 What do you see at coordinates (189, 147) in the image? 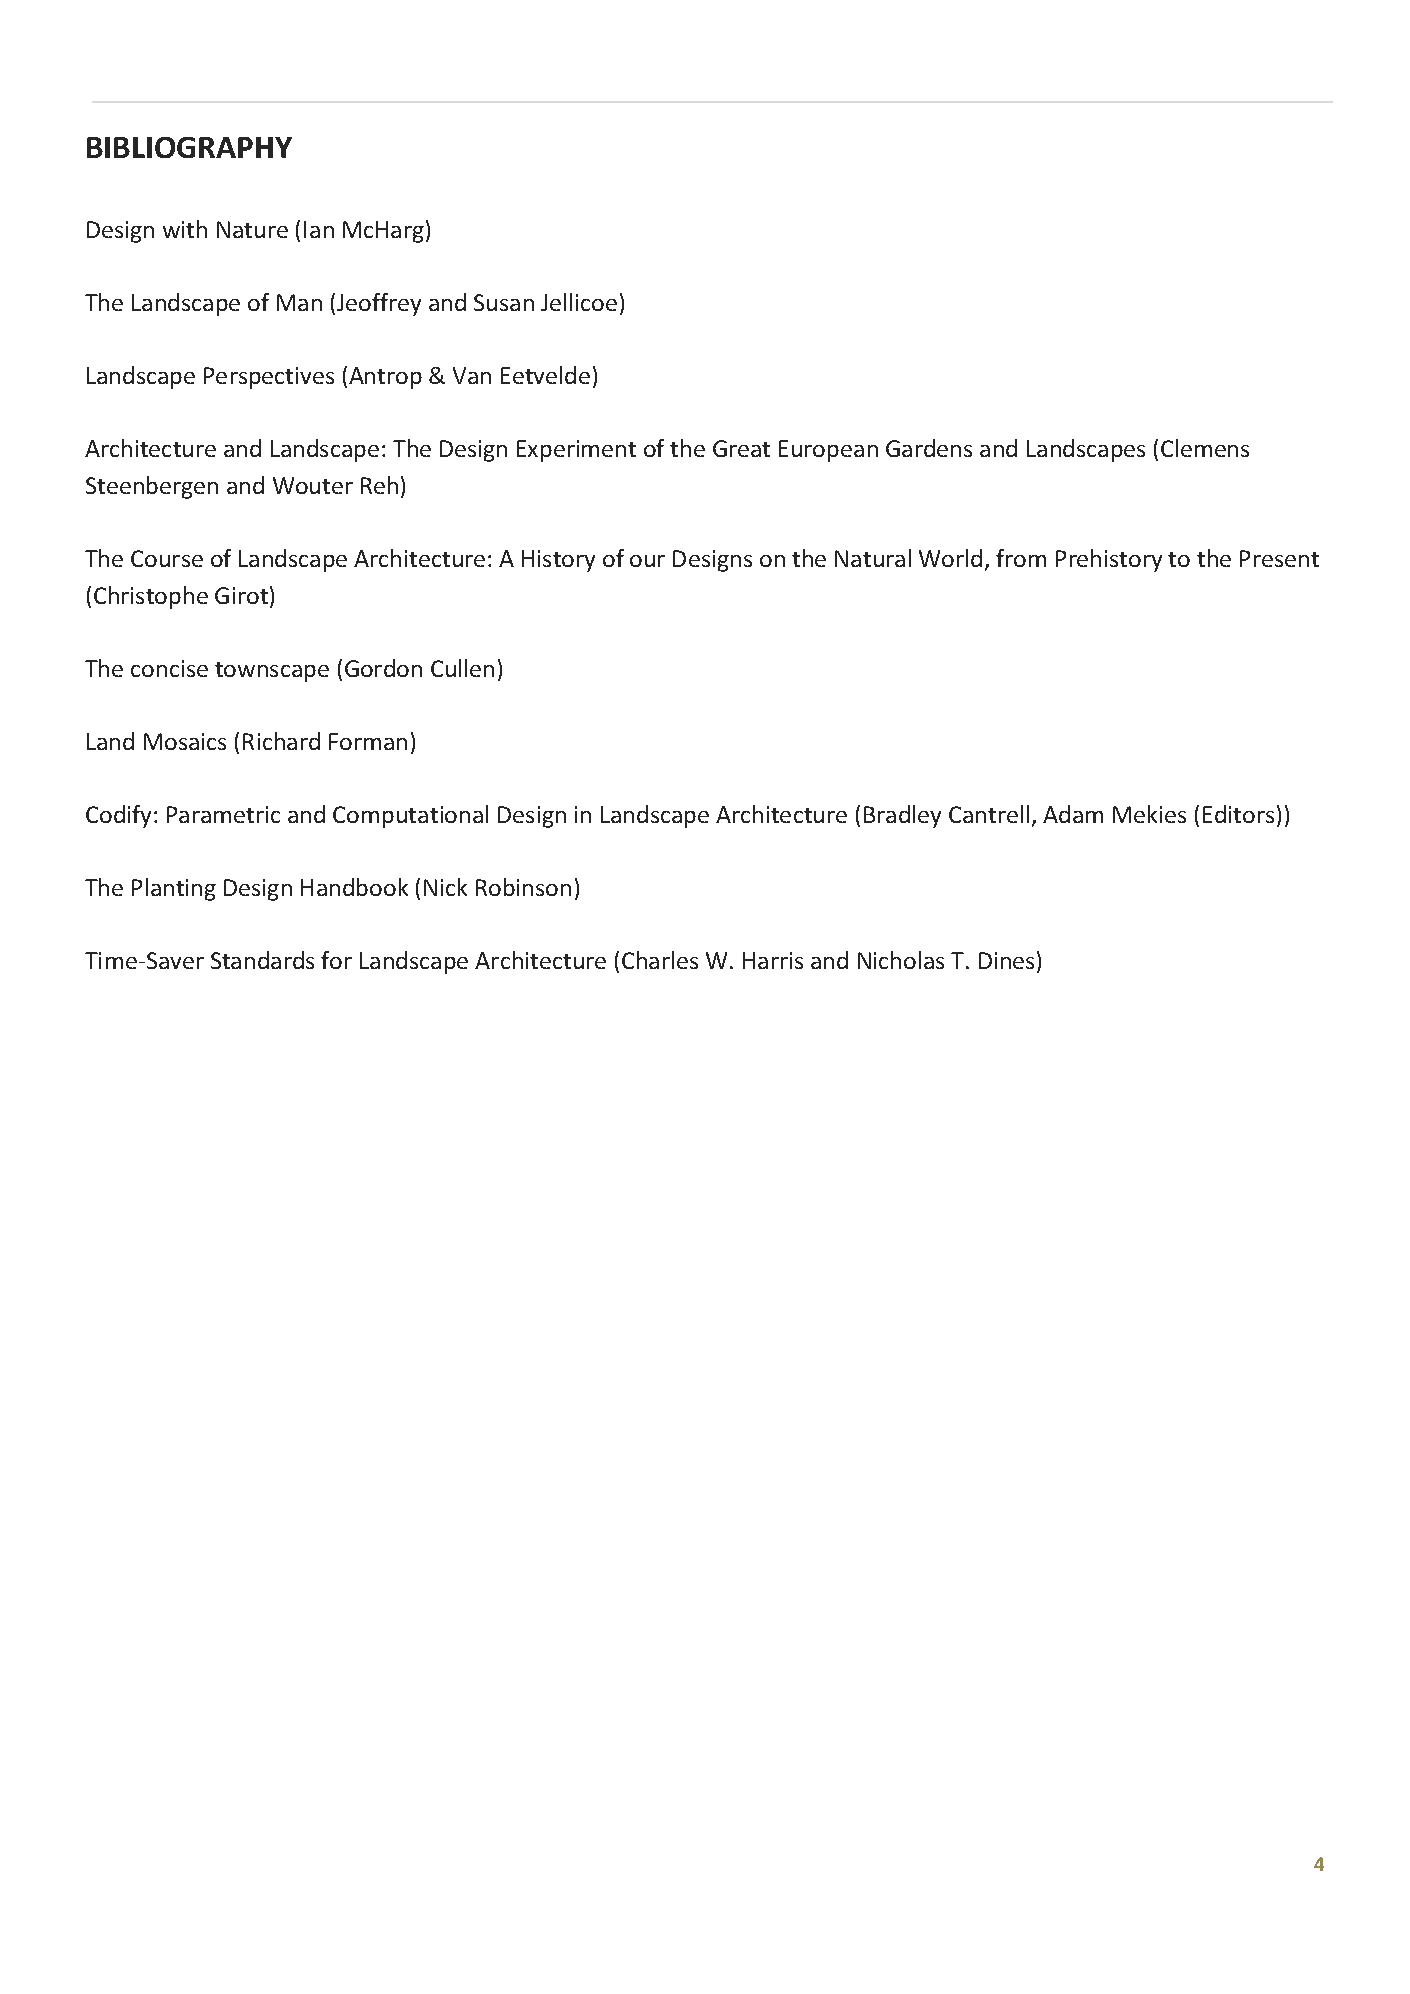
I see `BIBLIOGRAPHY` at bounding box center [189, 147].
